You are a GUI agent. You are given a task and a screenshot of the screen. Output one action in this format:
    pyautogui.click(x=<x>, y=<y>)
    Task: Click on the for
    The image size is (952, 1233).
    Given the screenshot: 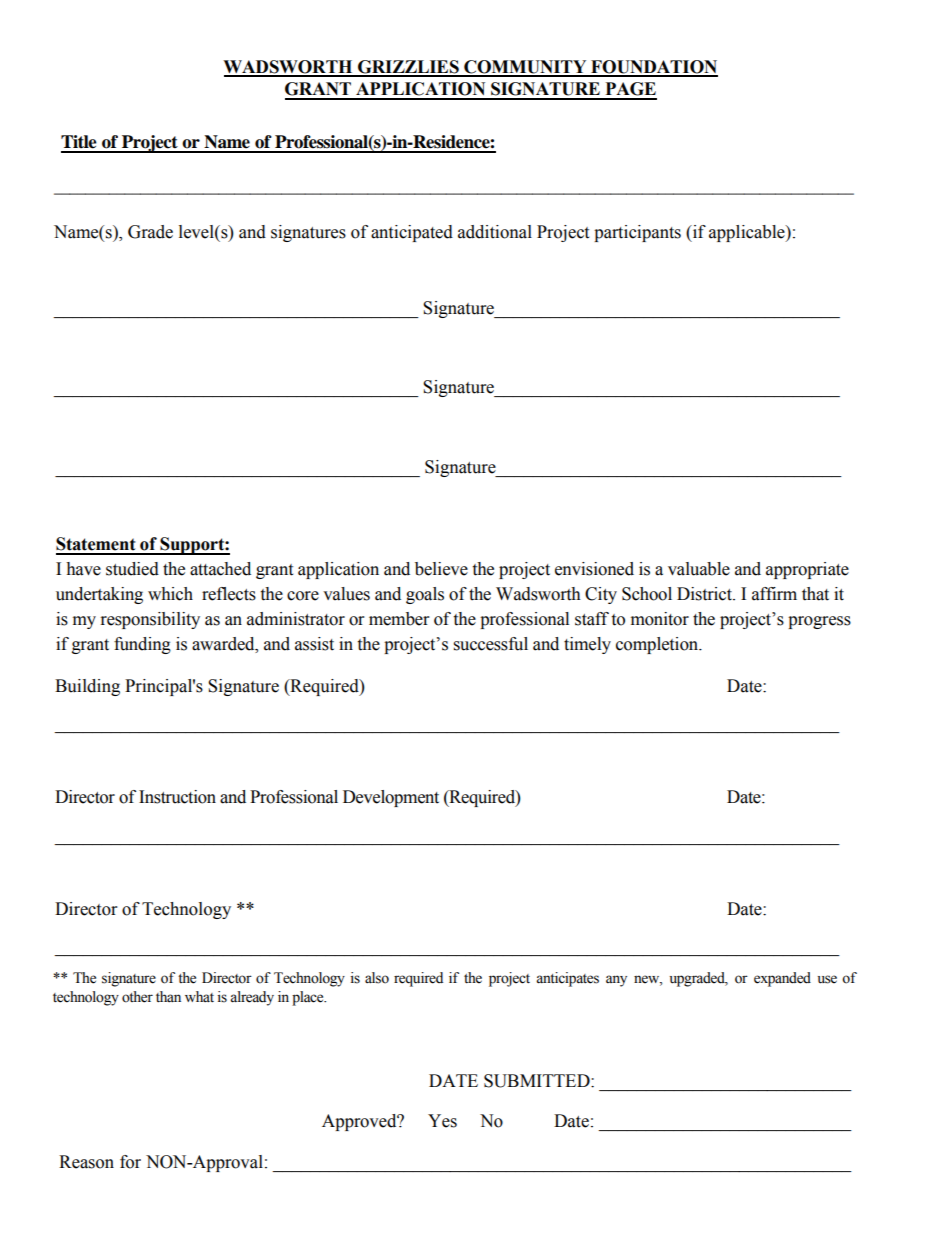 What is the action you would take?
    pyautogui.click(x=130, y=1162)
